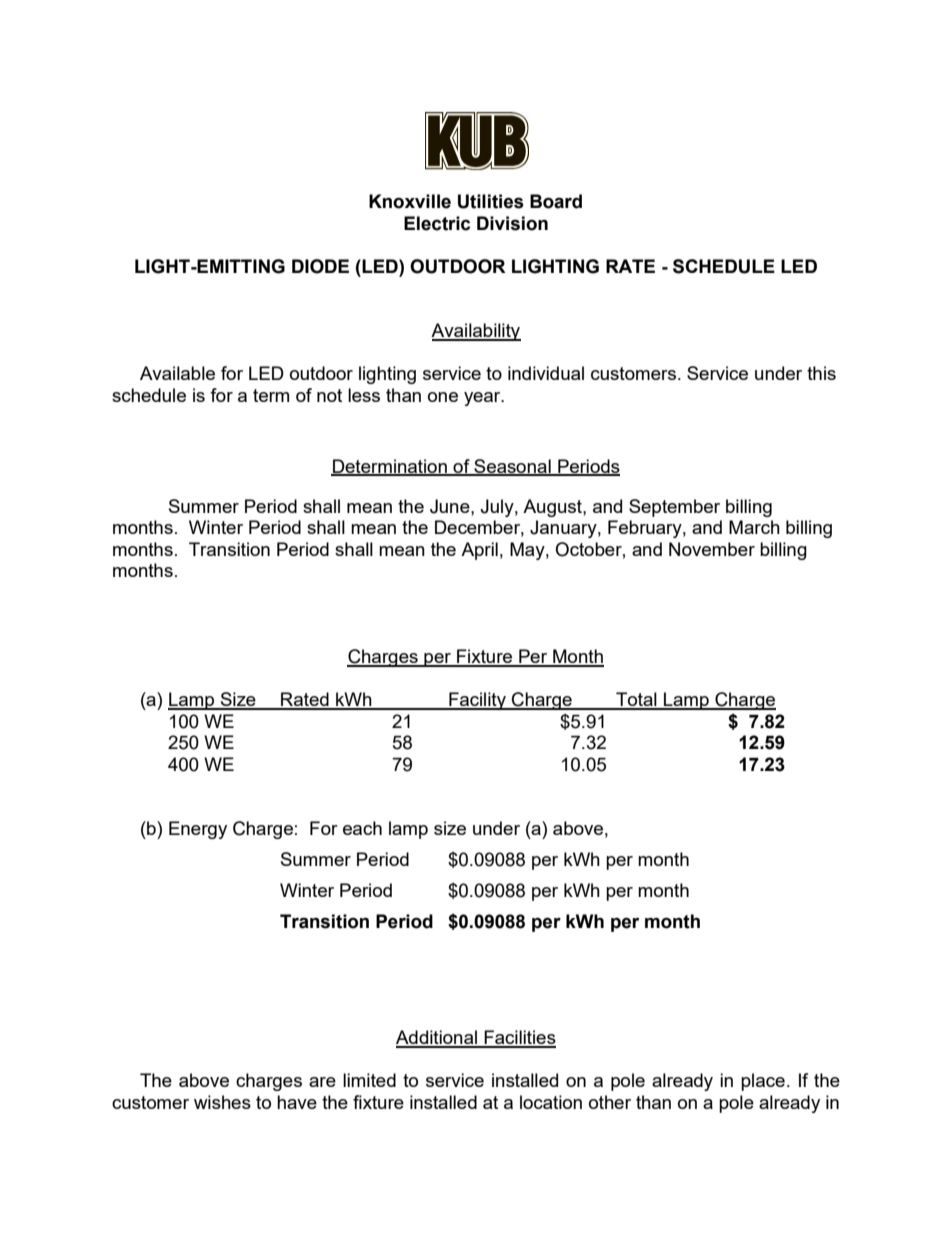 This image has width=952, height=1233. Describe the element at coordinates (320, 266) in the image. I see `DIODE` at that location.
